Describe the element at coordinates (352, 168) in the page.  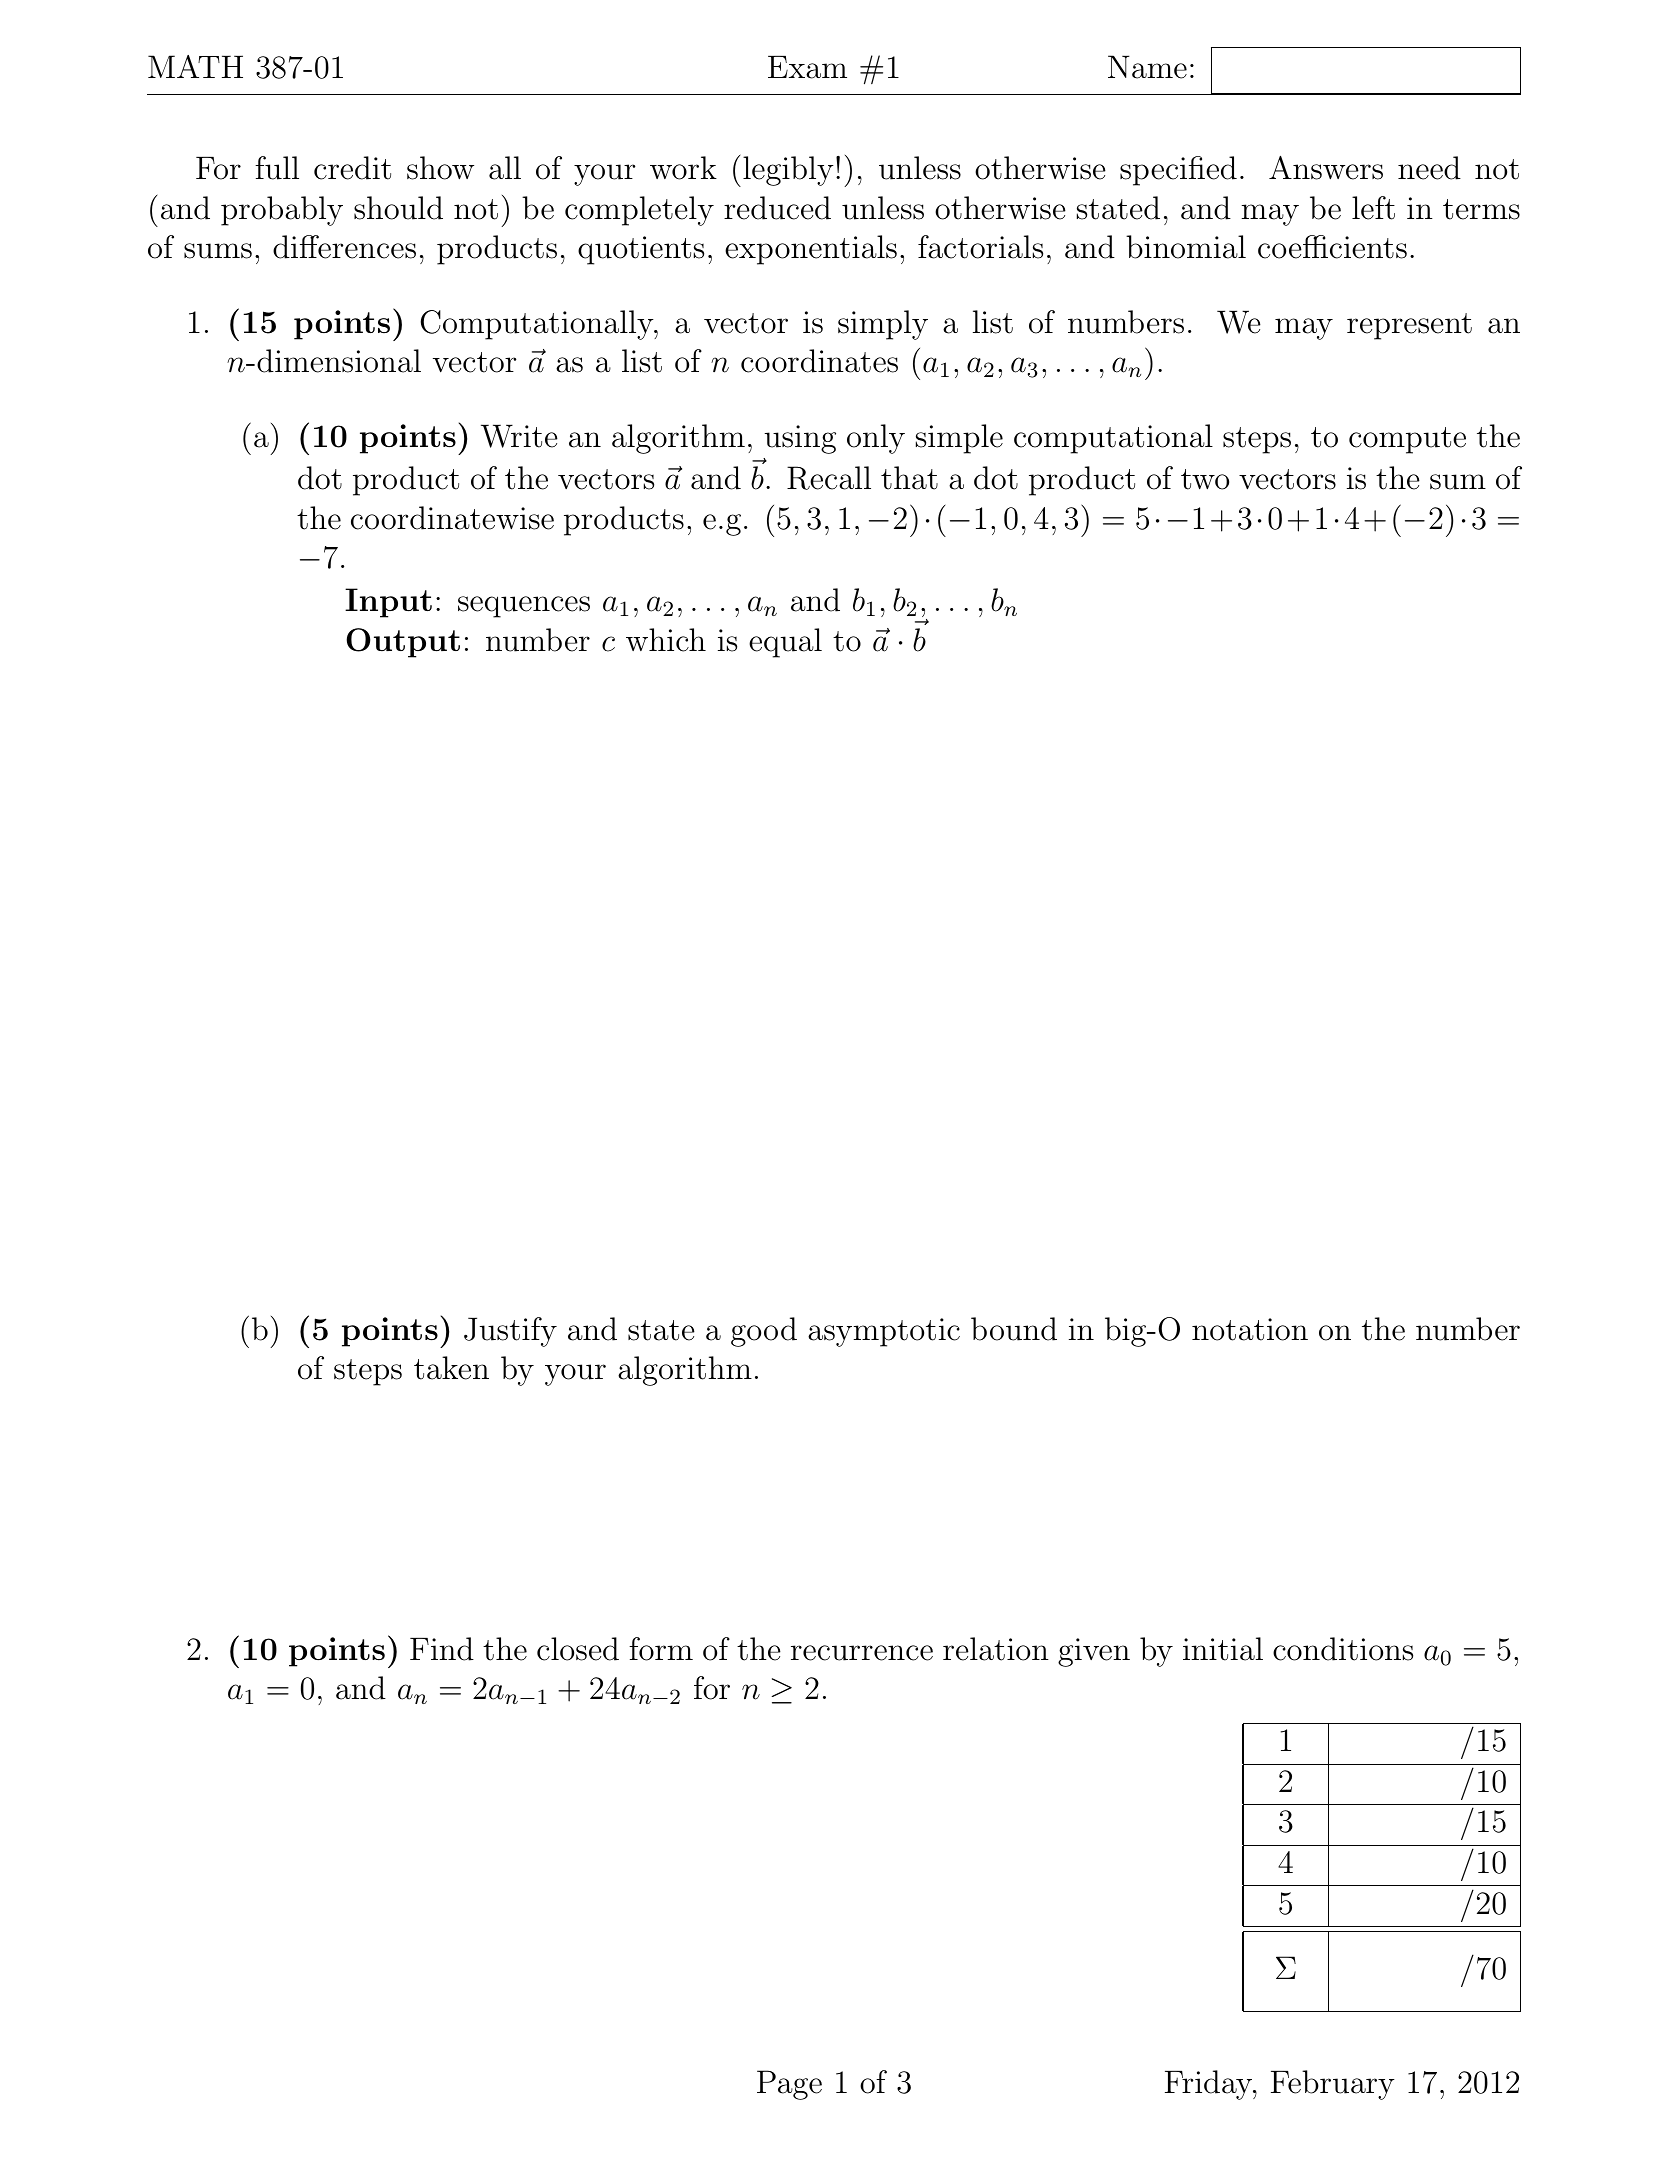
I see `credit` at that location.
